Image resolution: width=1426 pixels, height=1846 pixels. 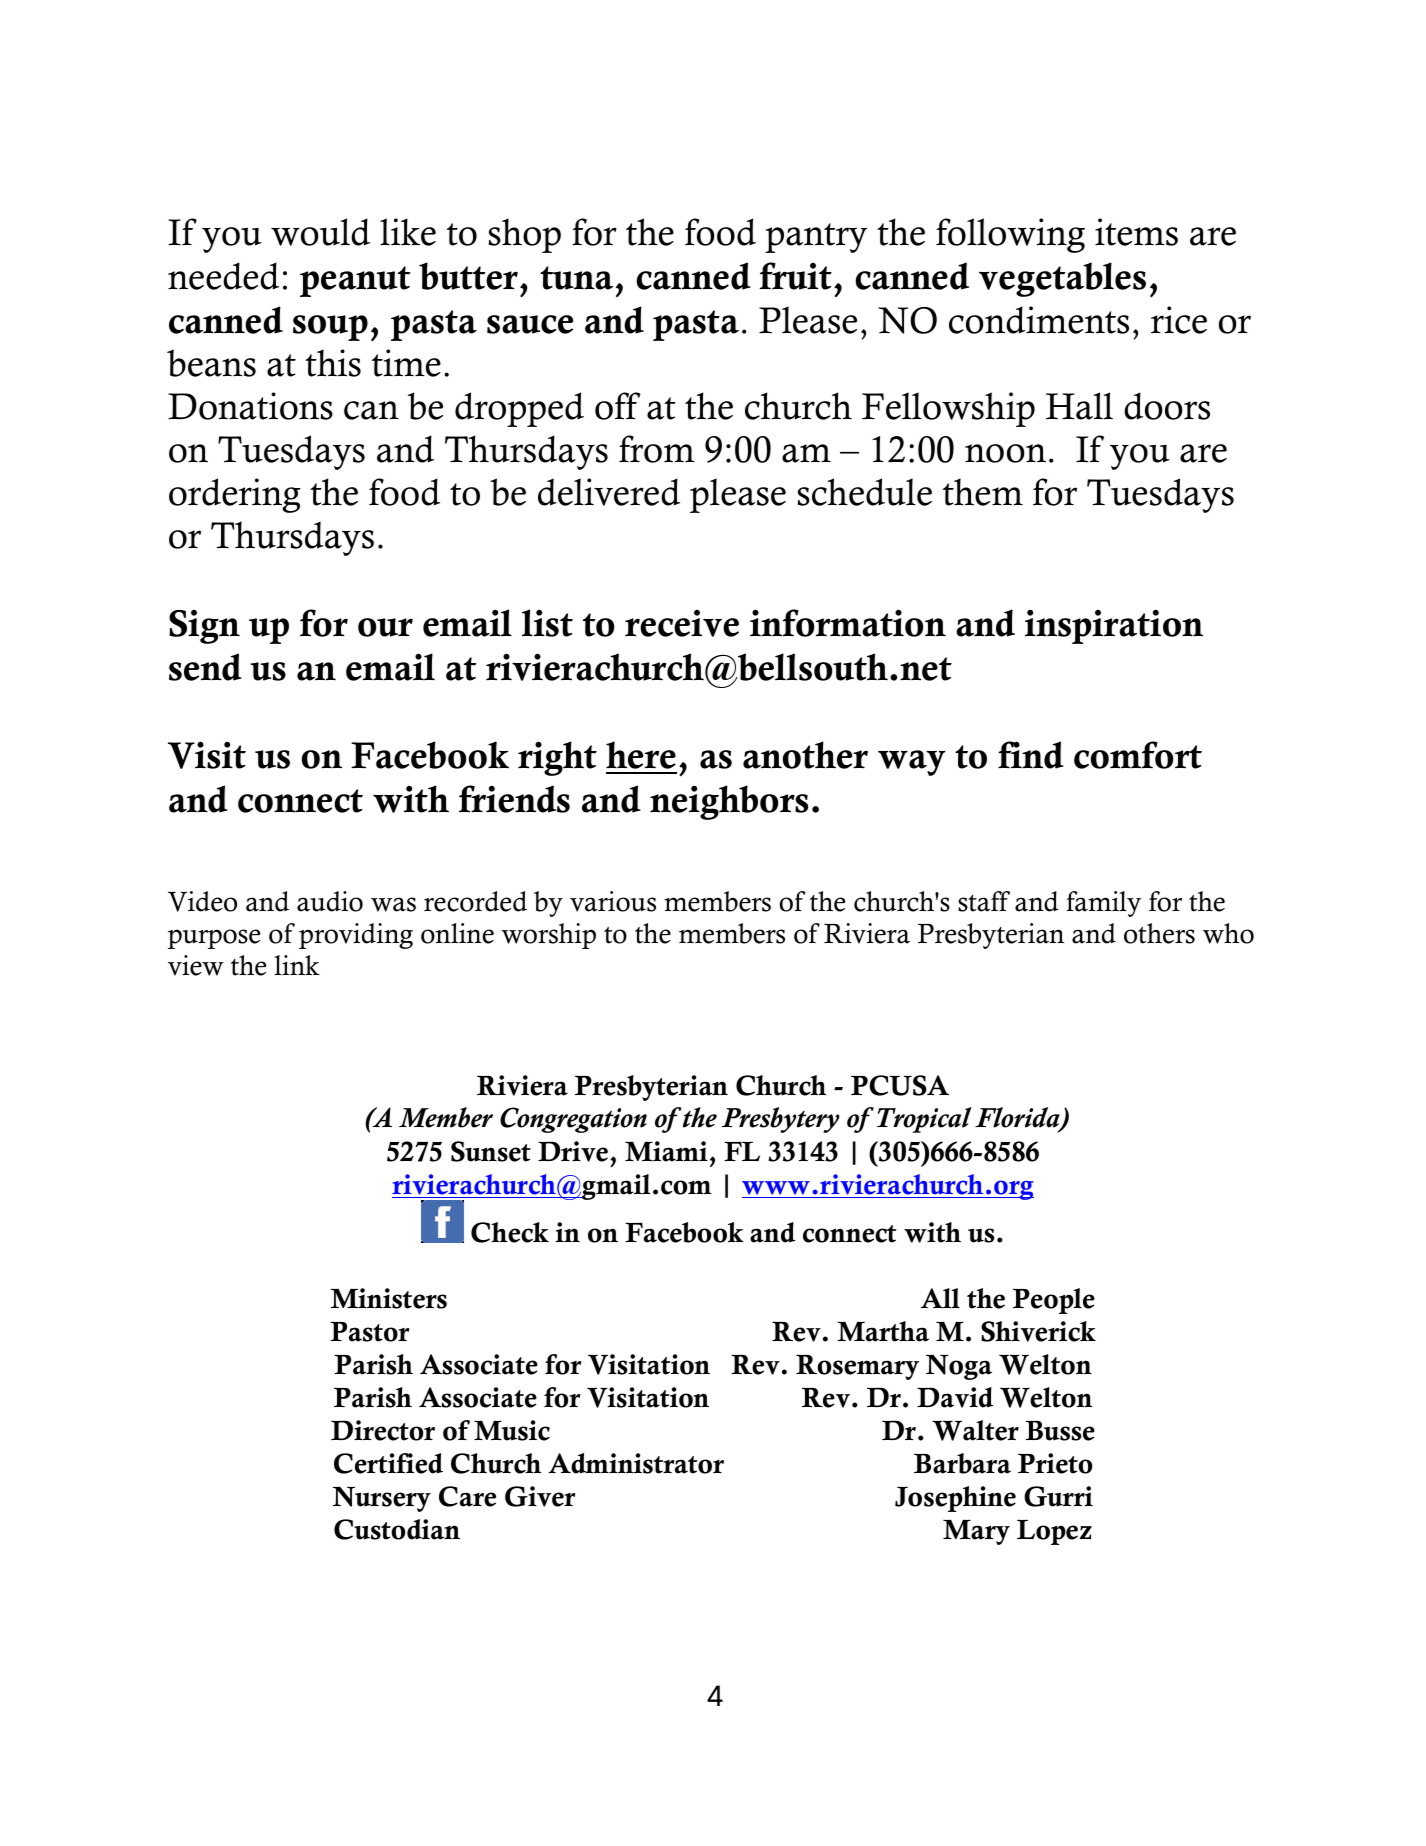 I want to click on audio, so click(x=330, y=901).
